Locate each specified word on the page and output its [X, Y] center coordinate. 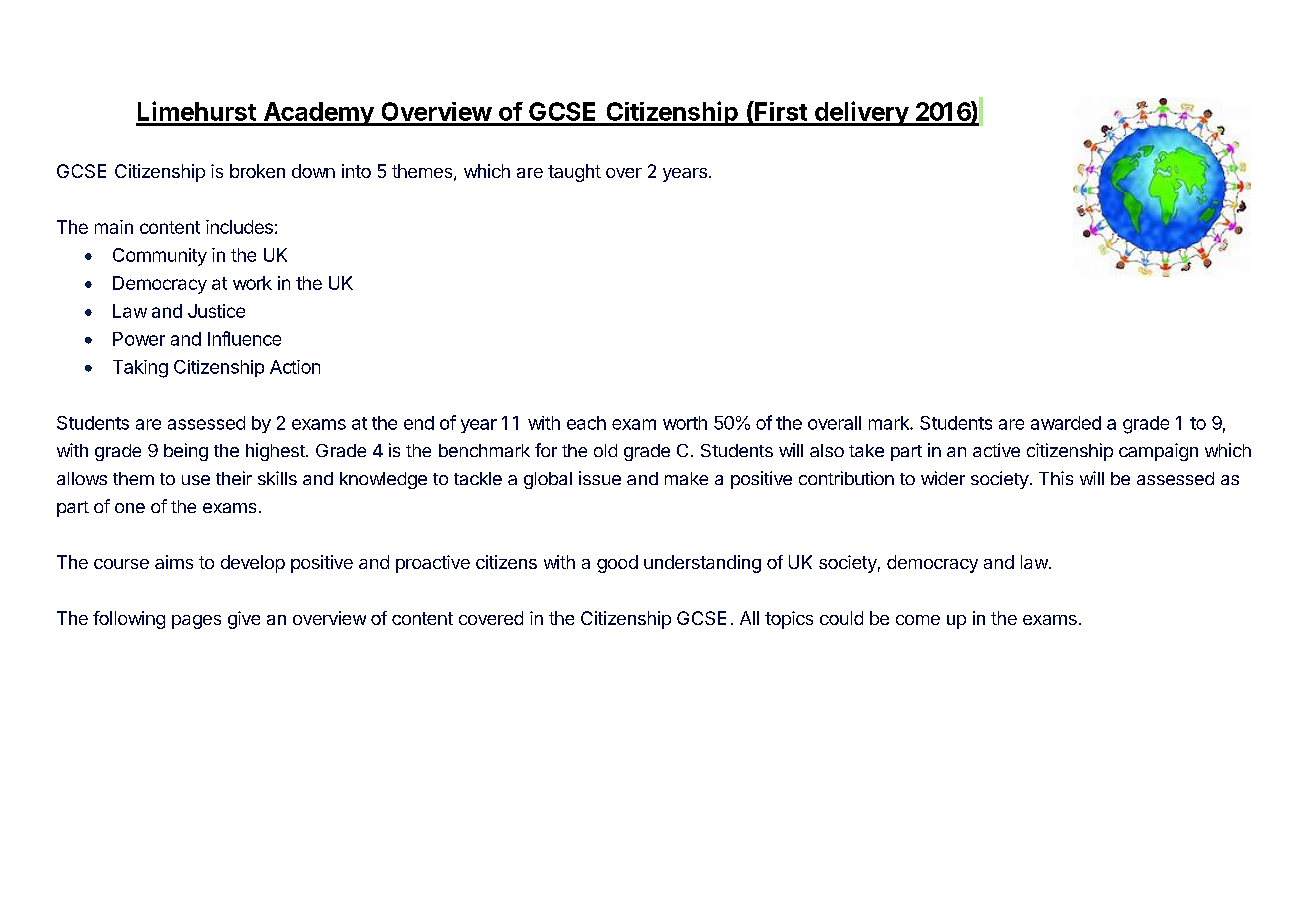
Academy [318, 114]
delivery [861, 113]
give [244, 620]
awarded [1066, 423]
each [586, 423]
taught [574, 173]
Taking [140, 369]
